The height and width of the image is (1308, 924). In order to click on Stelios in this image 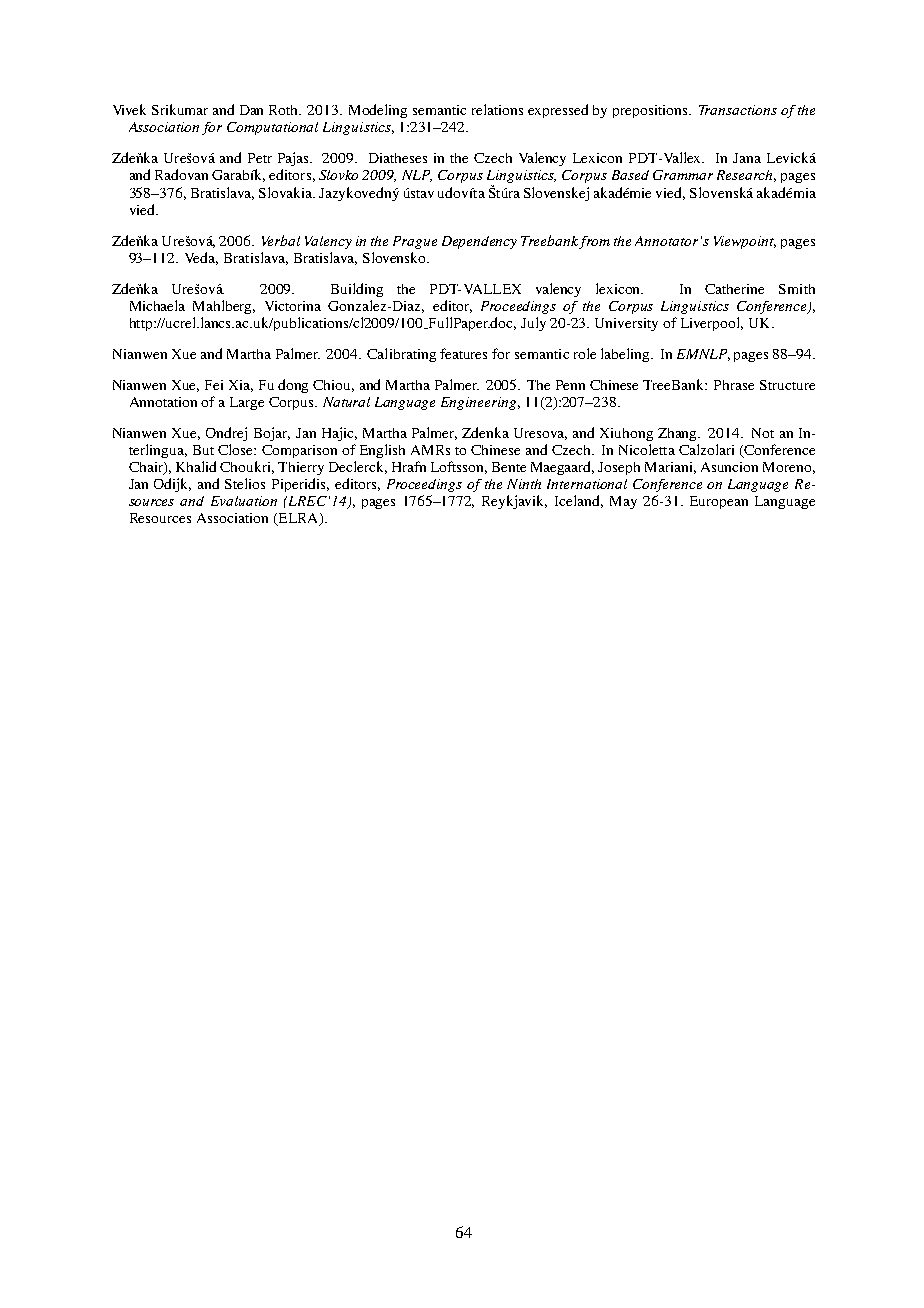, I will do `click(245, 483)`.
